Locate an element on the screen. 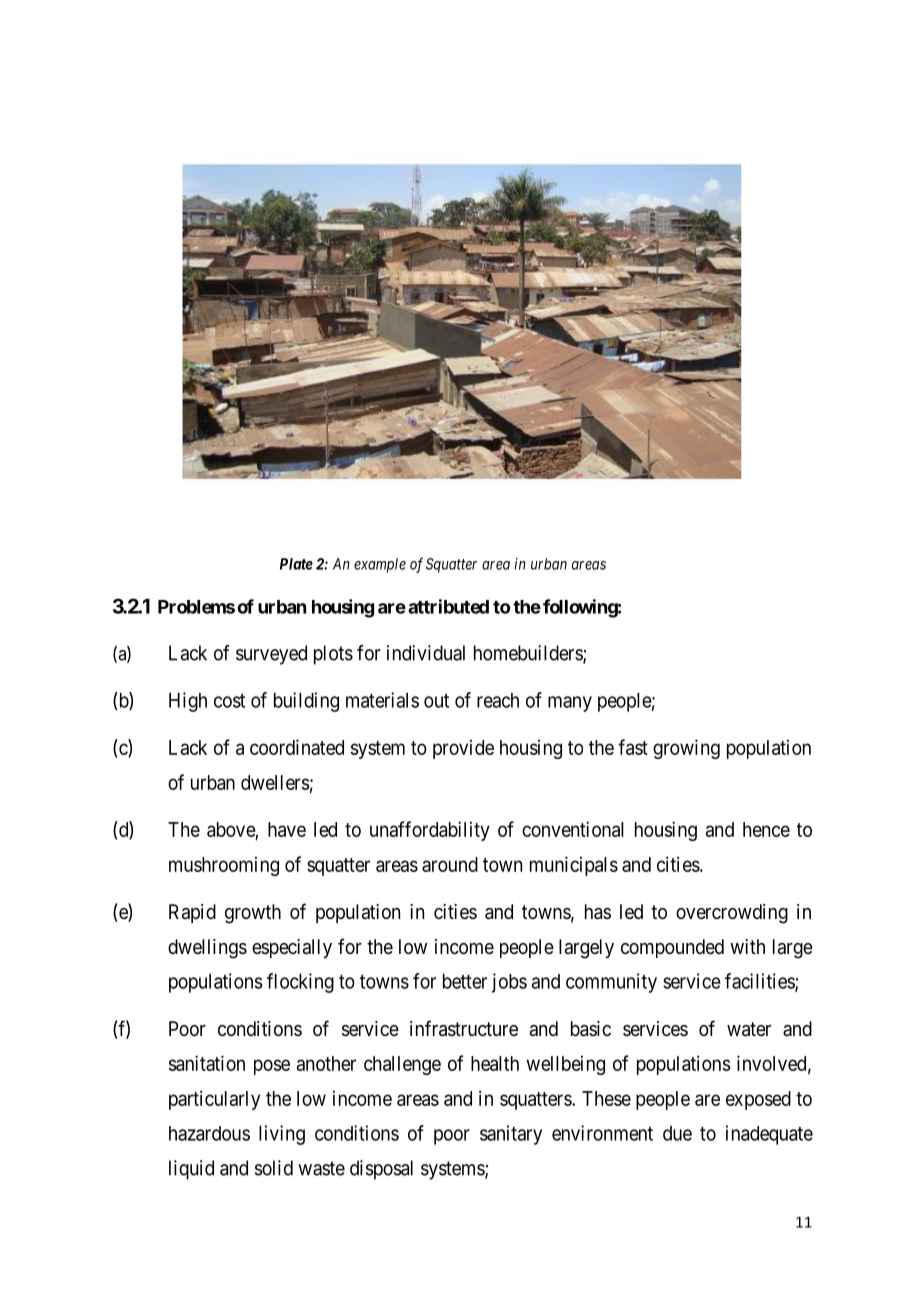  provide is located at coordinates (463, 749).
